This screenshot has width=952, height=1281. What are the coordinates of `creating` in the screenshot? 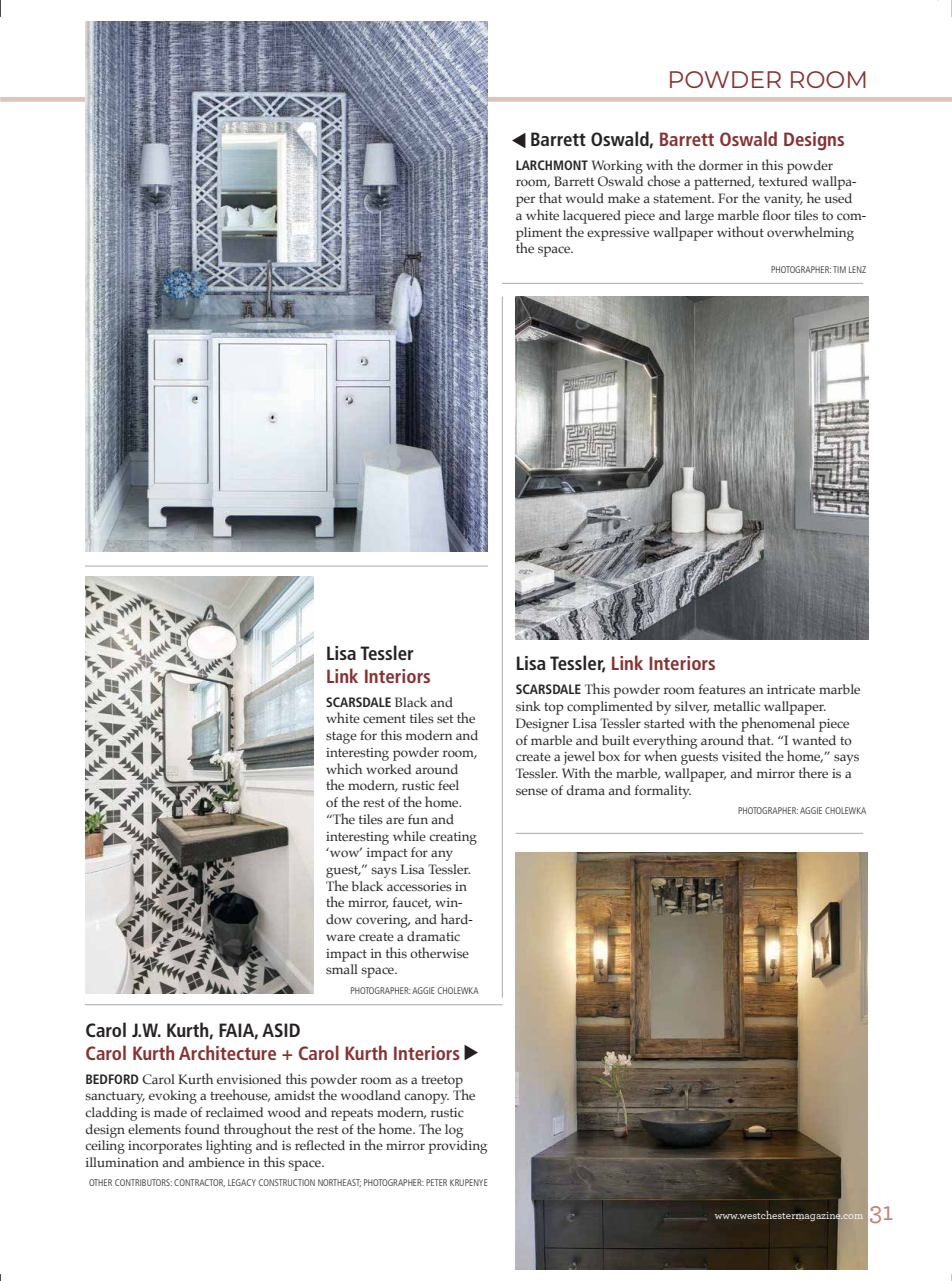 It's located at (453, 838).
